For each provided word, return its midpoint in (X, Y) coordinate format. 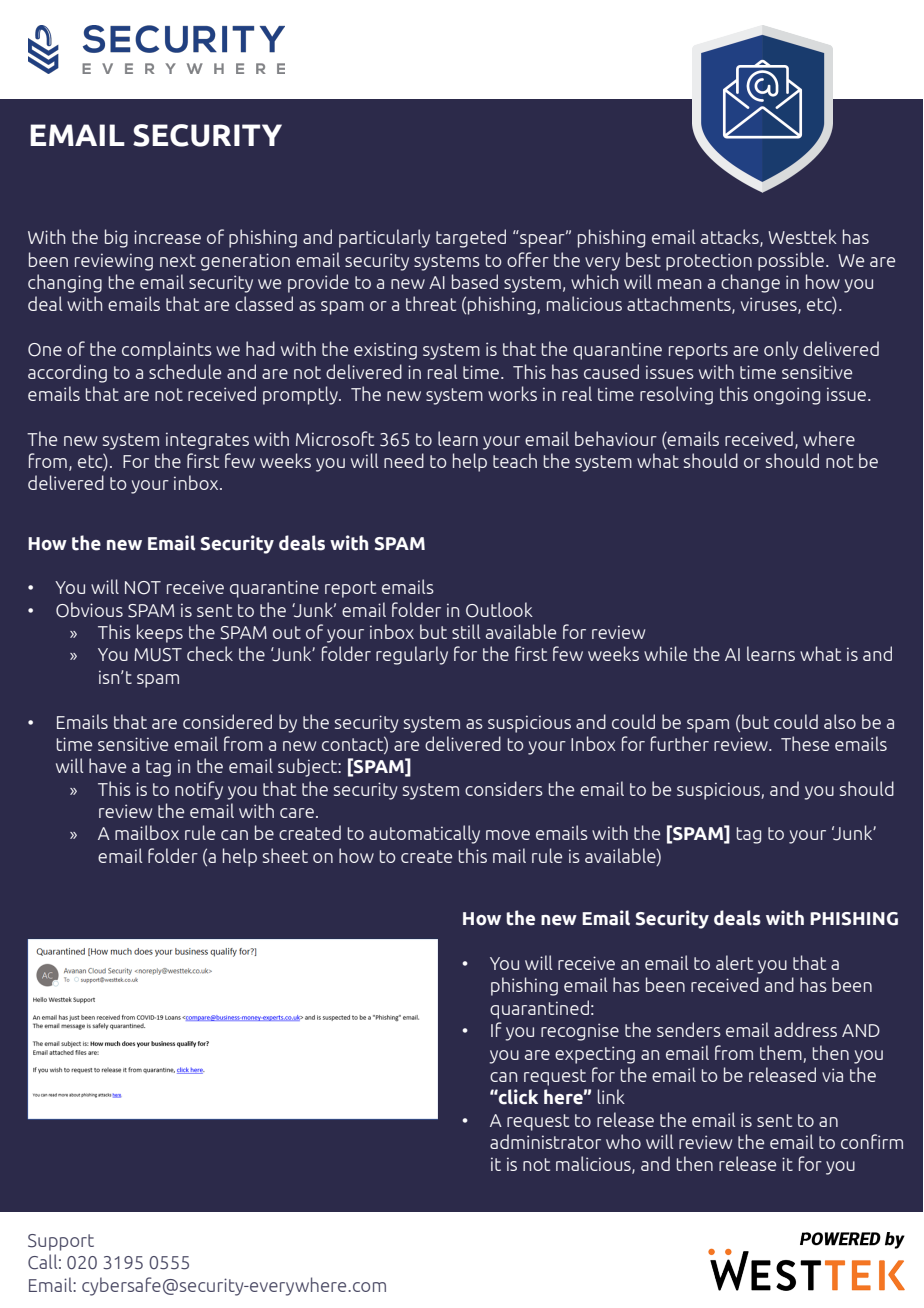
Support (61, 1242)
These (805, 743)
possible (791, 261)
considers (504, 788)
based (475, 281)
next (178, 260)
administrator (545, 1141)
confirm (872, 1141)
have (107, 765)
